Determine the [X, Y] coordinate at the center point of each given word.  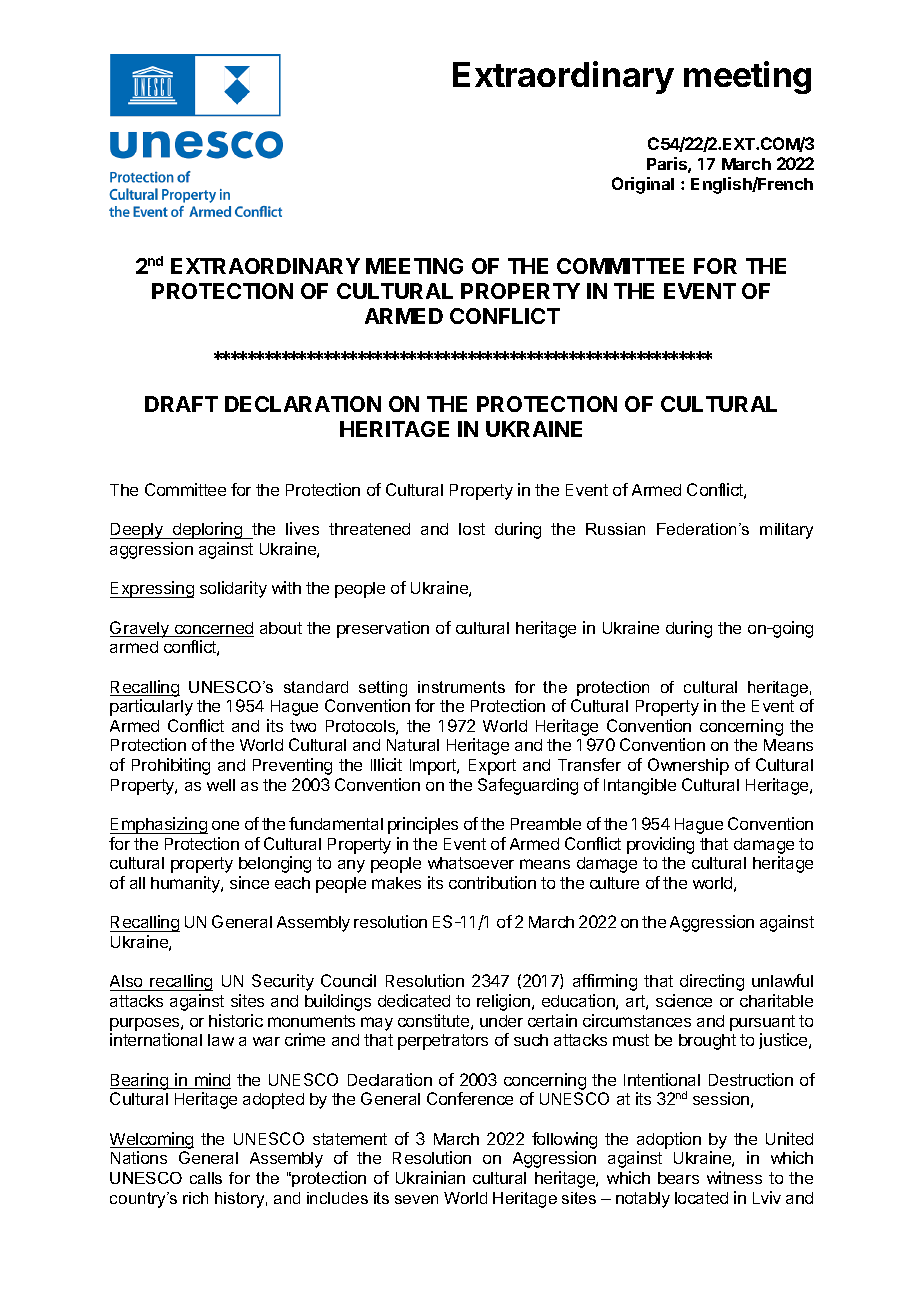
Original [643, 185]
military [786, 531]
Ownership [688, 766]
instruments [461, 687]
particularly [151, 707]
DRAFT [181, 404]
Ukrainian [430, 1177]
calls [206, 1178]
